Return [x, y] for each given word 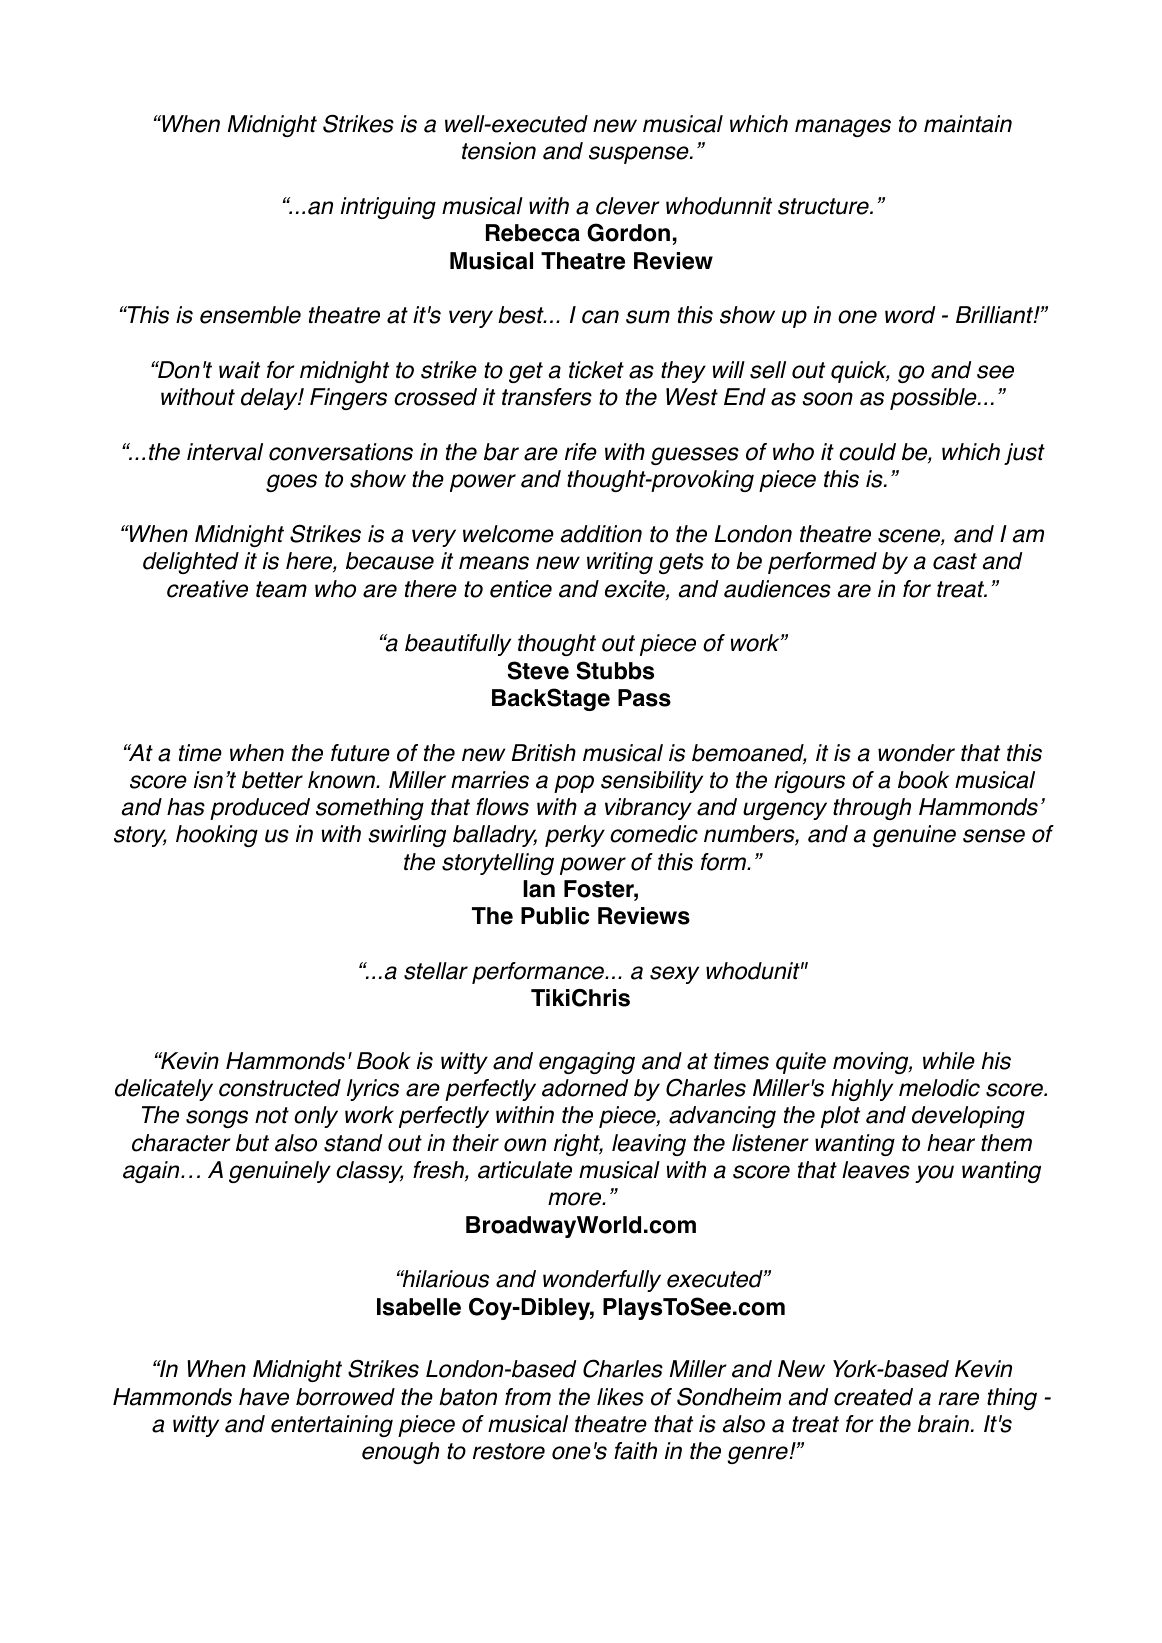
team [281, 589]
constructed [280, 1088]
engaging [587, 1063]
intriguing [388, 208]
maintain [968, 124]
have [264, 1397]
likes [620, 1397]
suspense [640, 155]
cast [955, 561]
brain [945, 1424]
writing [620, 563]
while [949, 1061]
